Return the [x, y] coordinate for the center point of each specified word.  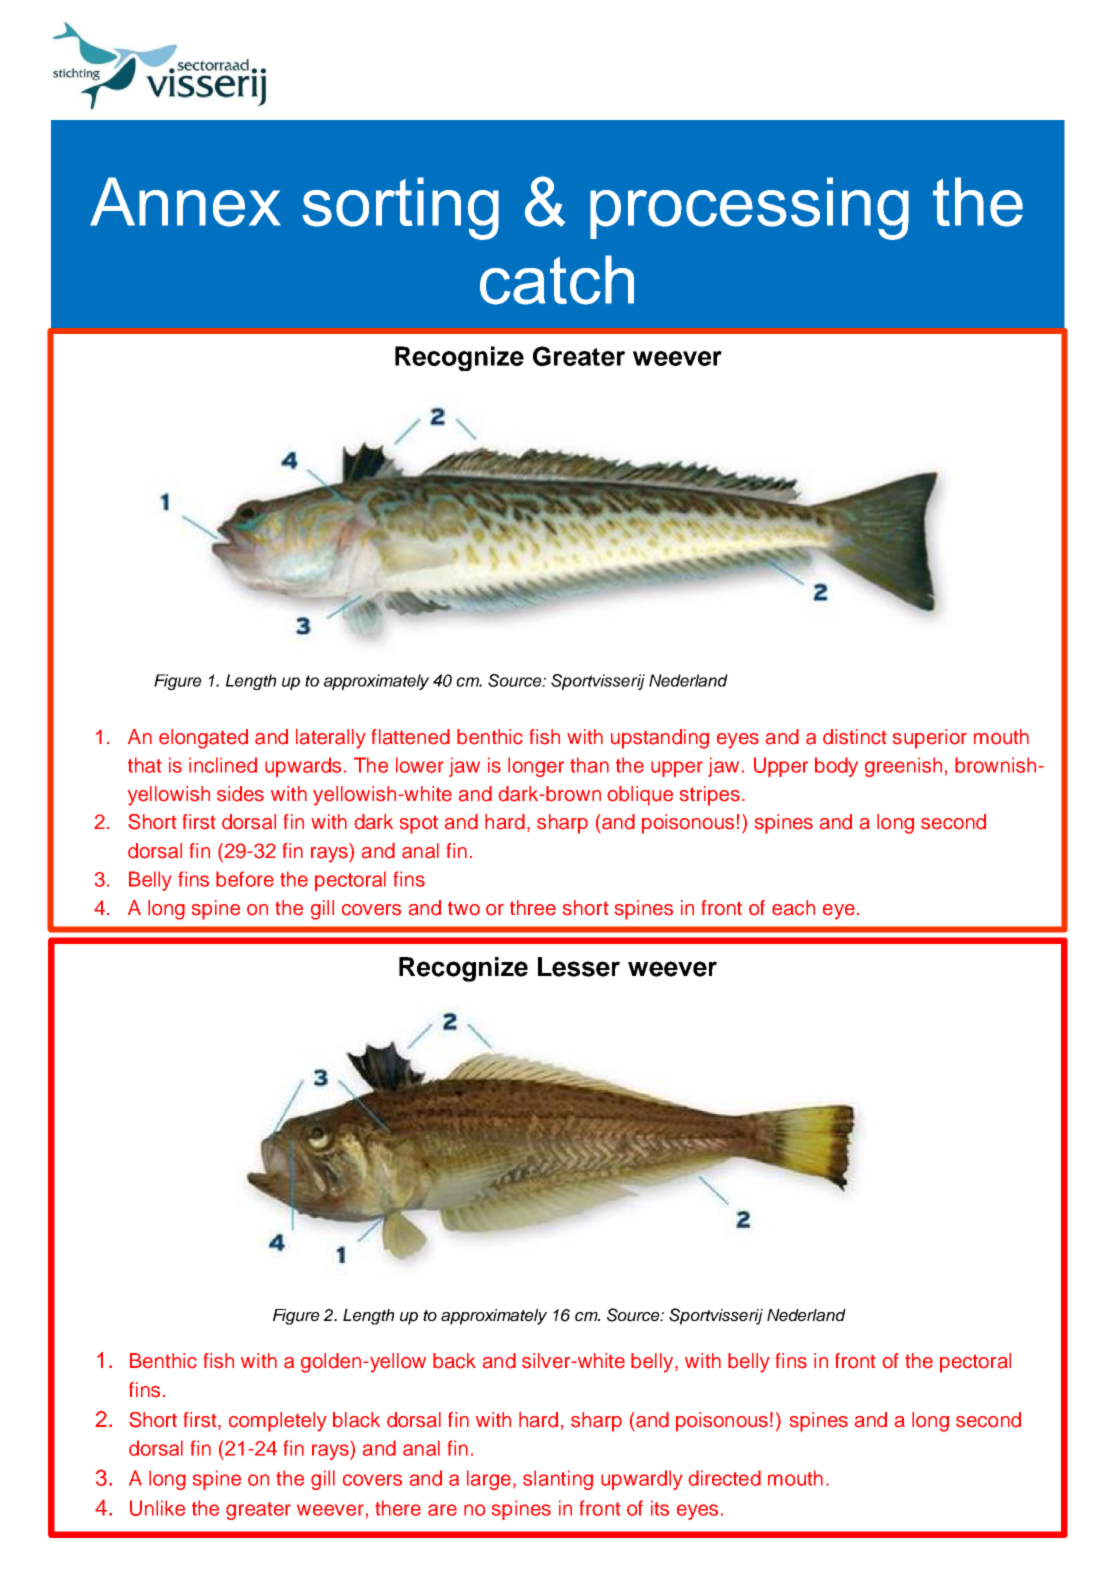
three [533, 908]
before [245, 879]
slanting [558, 1480]
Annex [185, 202]
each [793, 908]
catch [557, 280]
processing [749, 208]
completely [278, 1422]
